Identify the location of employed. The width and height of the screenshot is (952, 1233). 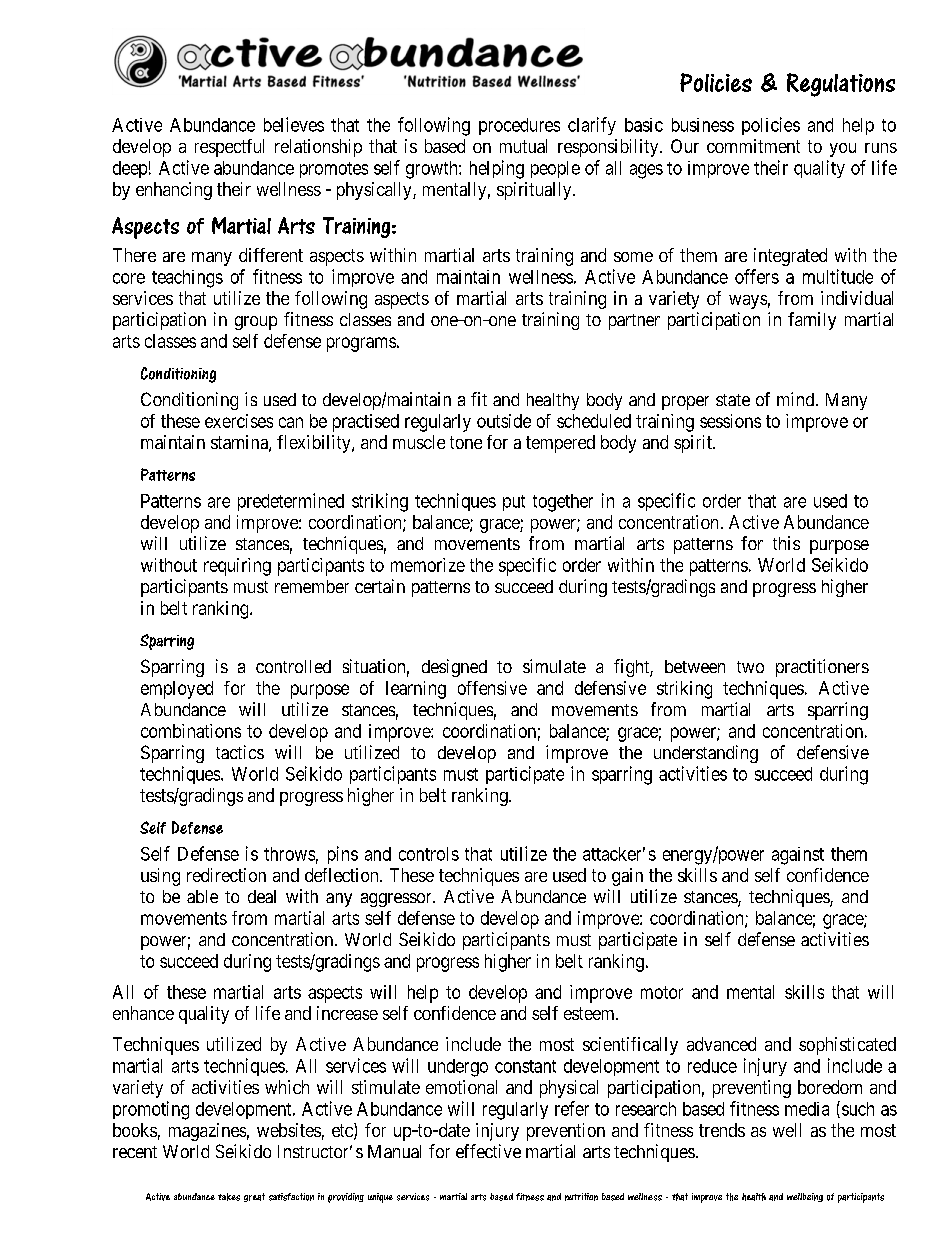
(177, 690).
